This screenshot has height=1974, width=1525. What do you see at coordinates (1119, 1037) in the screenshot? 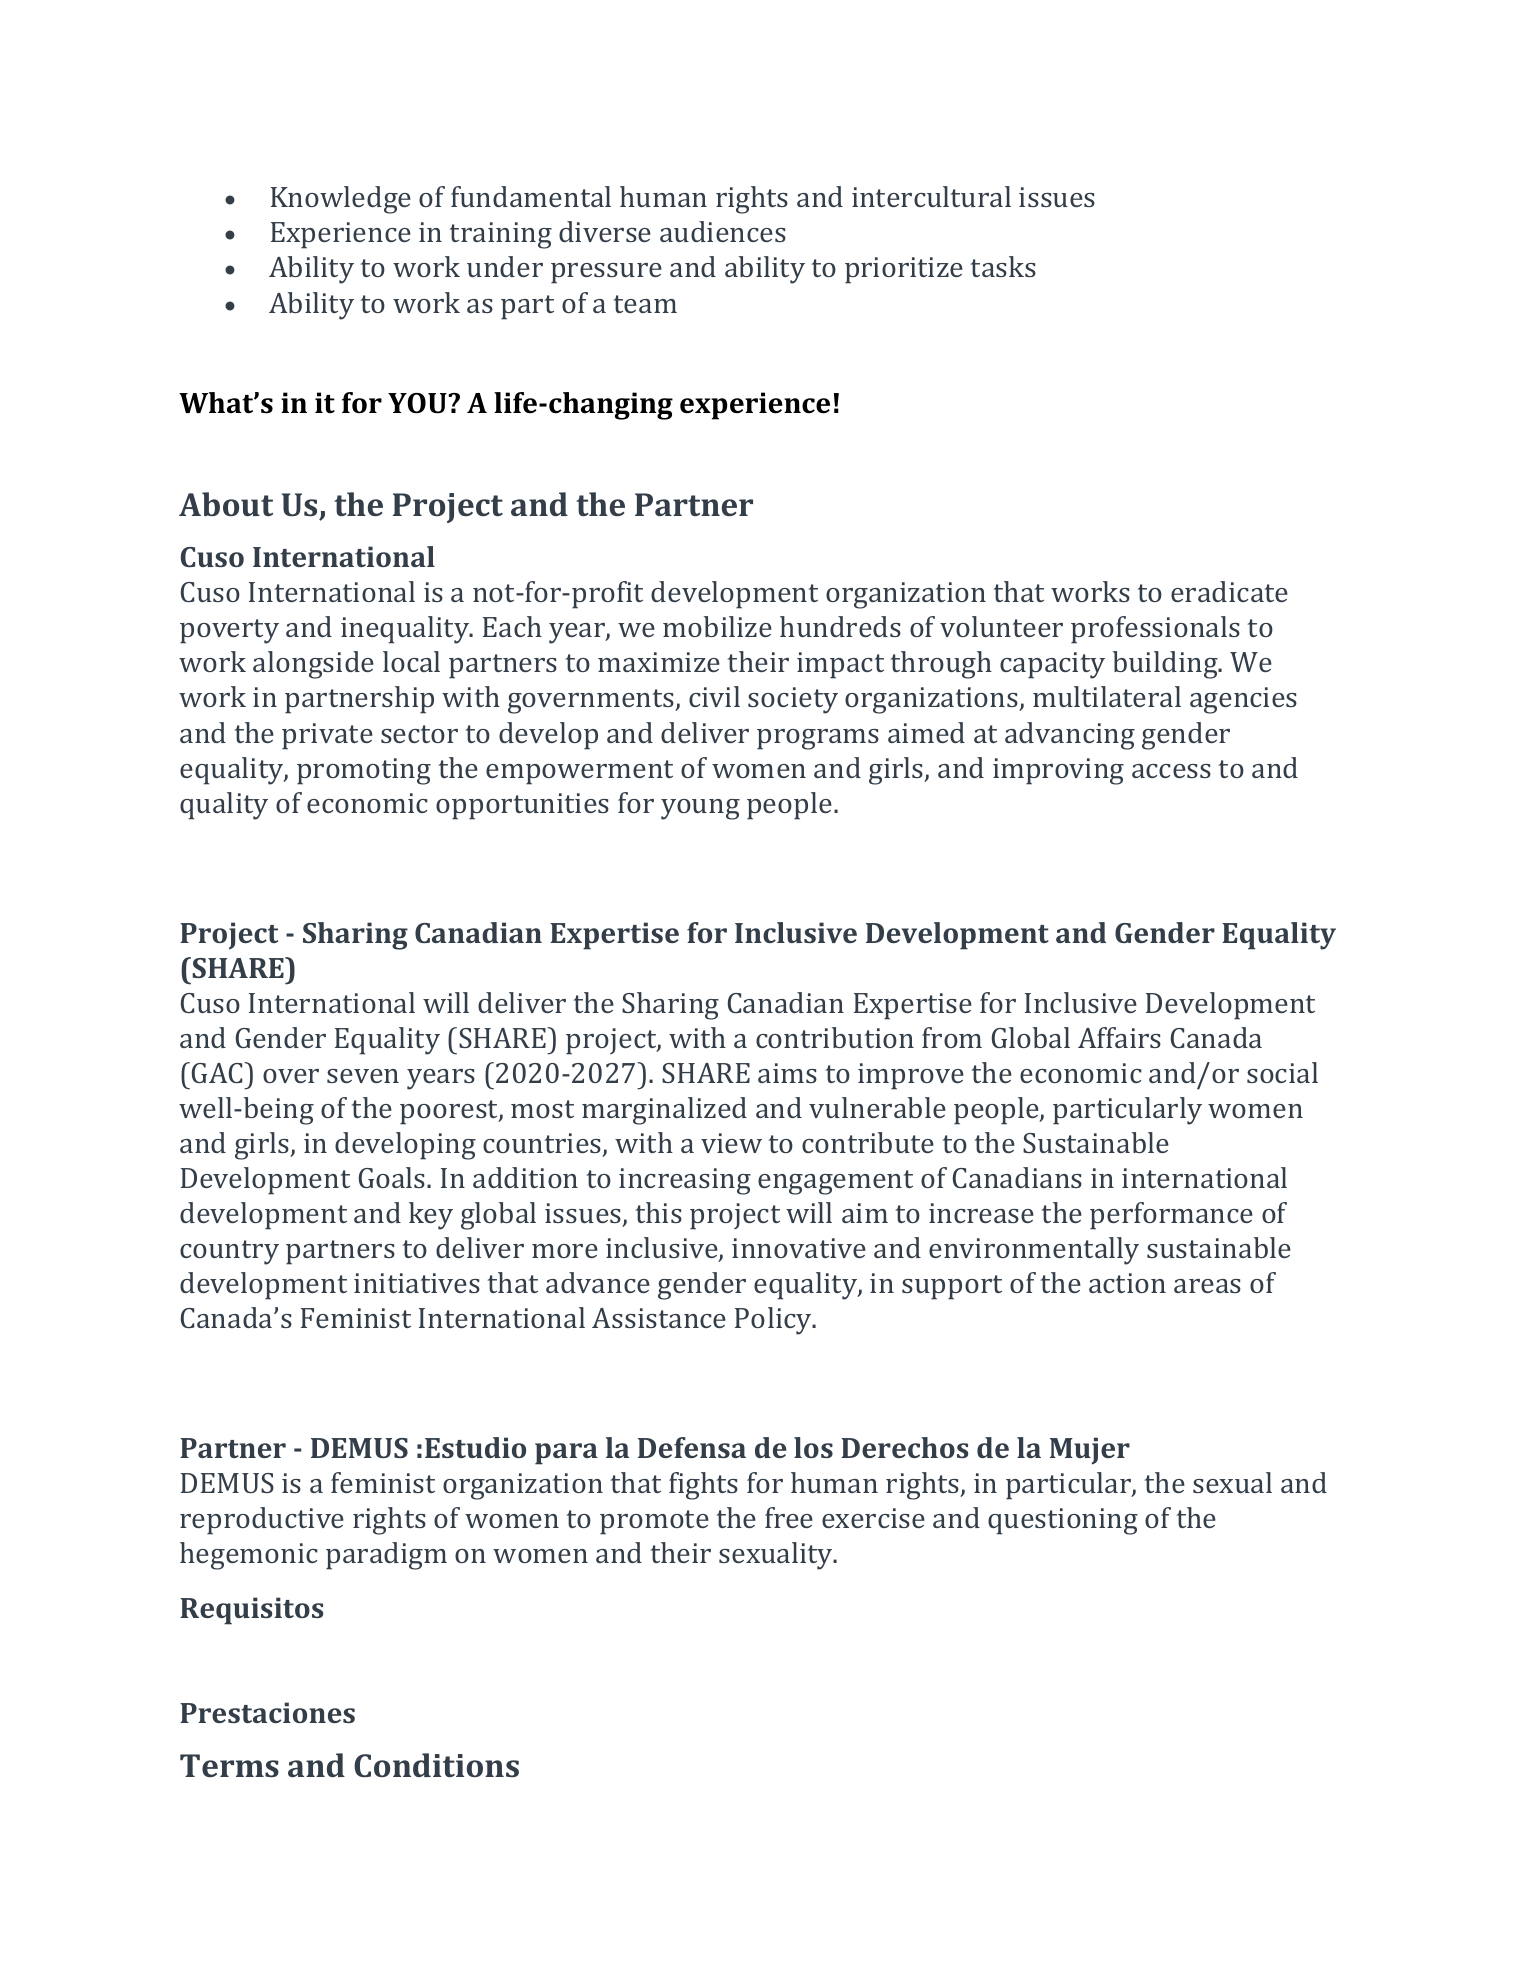
I see `Affairs` at bounding box center [1119, 1037].
